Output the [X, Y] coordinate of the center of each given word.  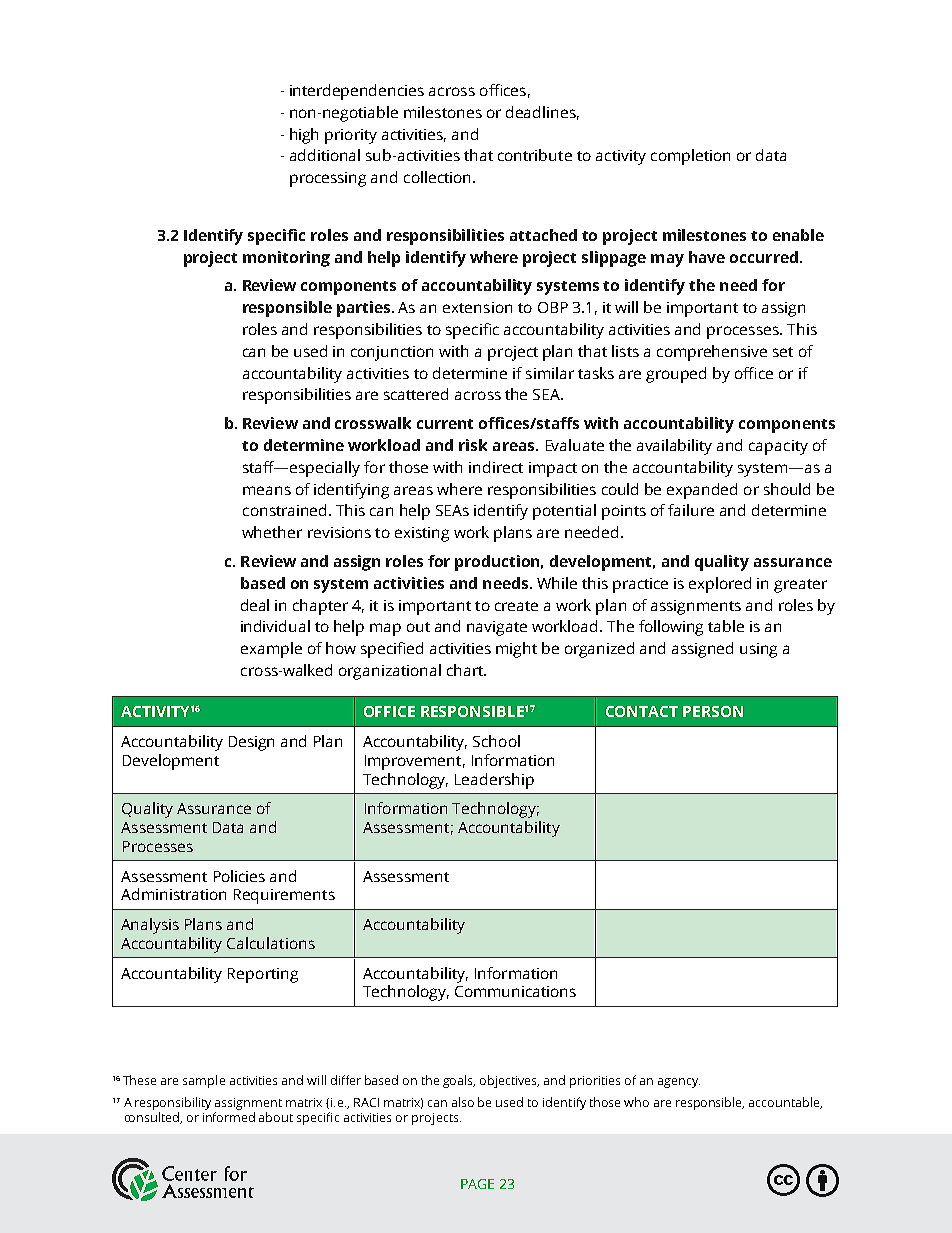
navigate [497, 628]
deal [255, 605]
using [758, 650]
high [304, 136]
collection [439, 177]
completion [690, 157]
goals [459, 1081]
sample [204, 1081]
